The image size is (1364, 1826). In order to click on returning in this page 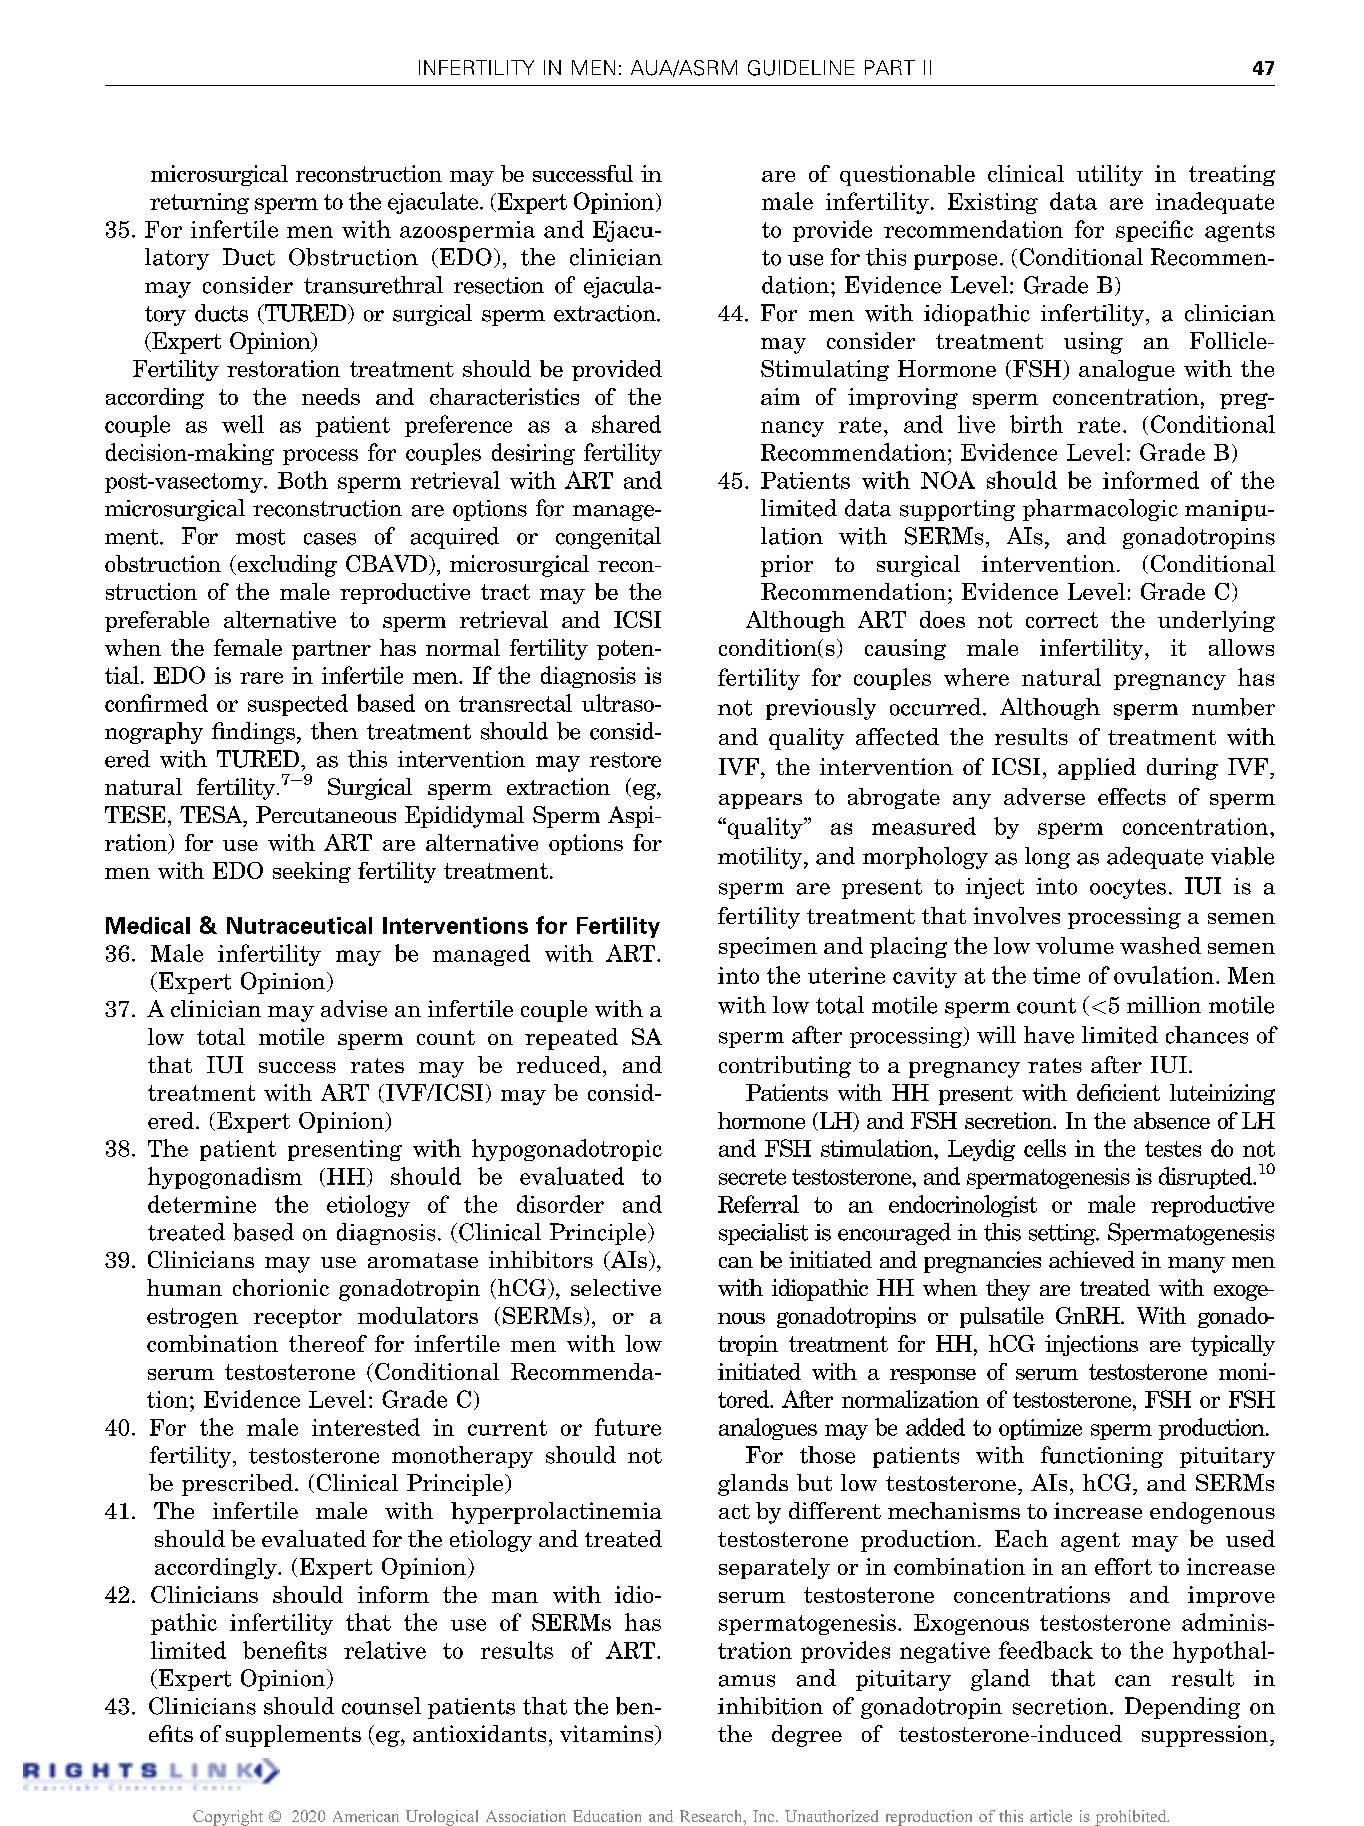, I will do `click(199, 203)`.
